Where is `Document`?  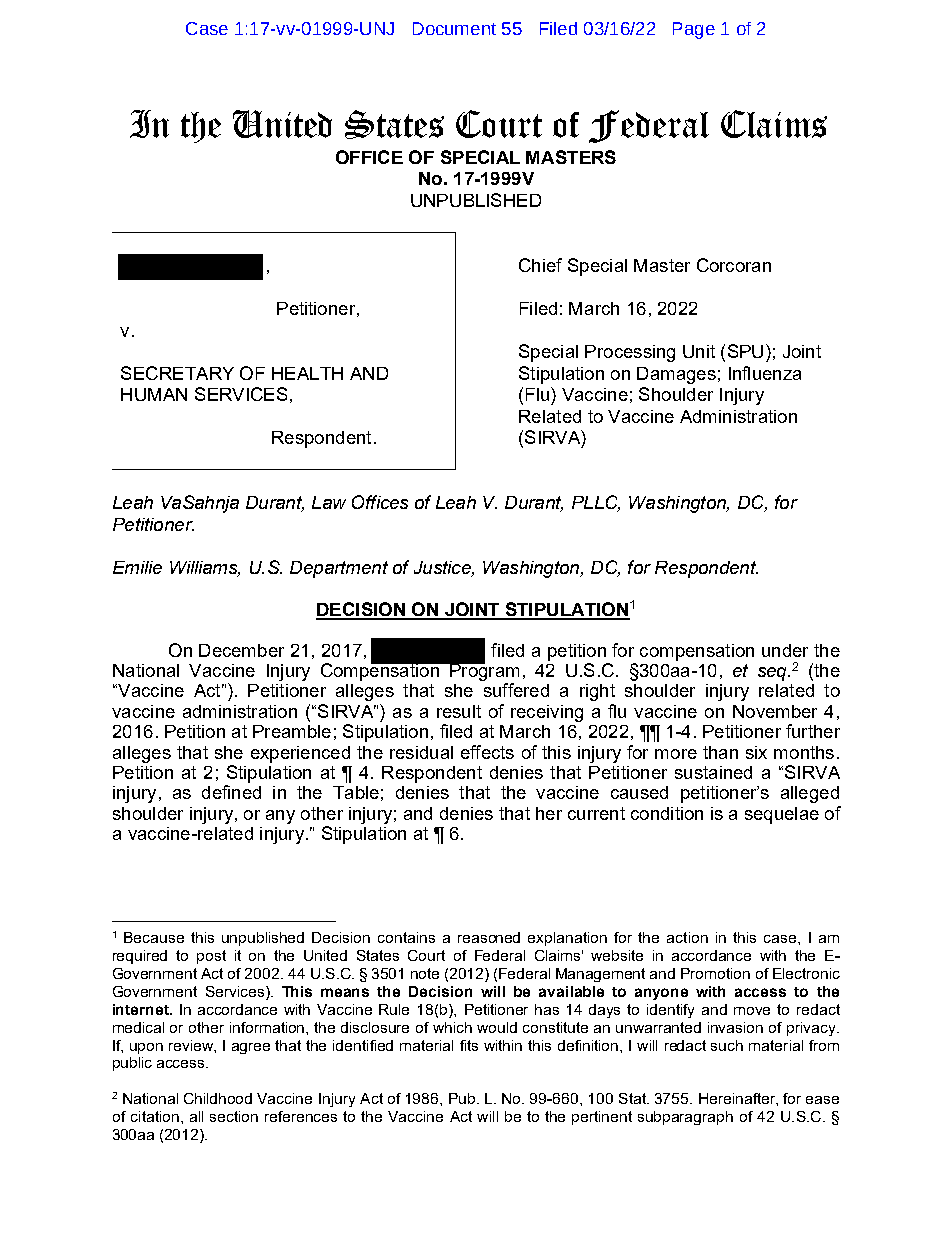 Document is located at coordinates (454, 28).
